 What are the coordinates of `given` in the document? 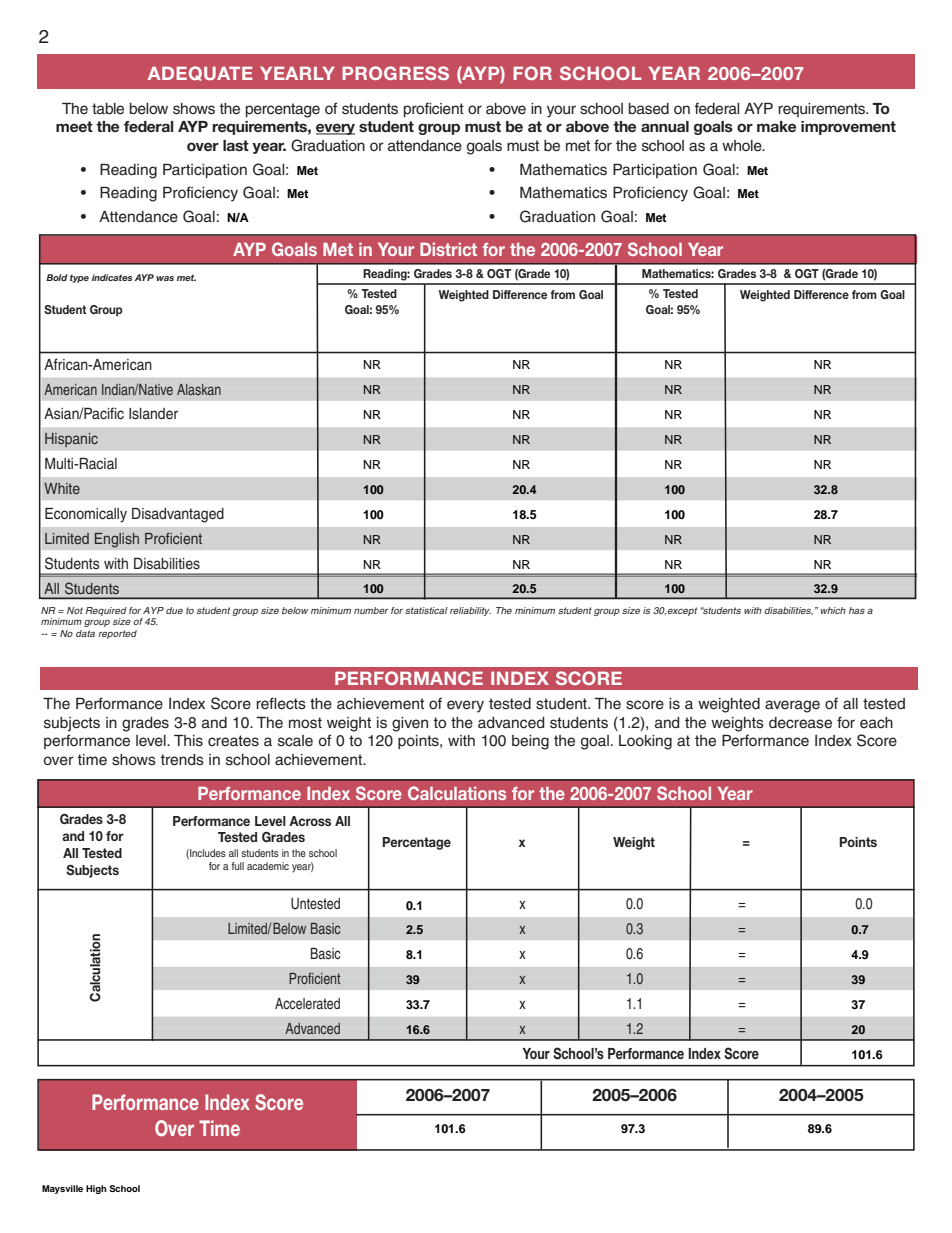 It's located at (410, 724).
